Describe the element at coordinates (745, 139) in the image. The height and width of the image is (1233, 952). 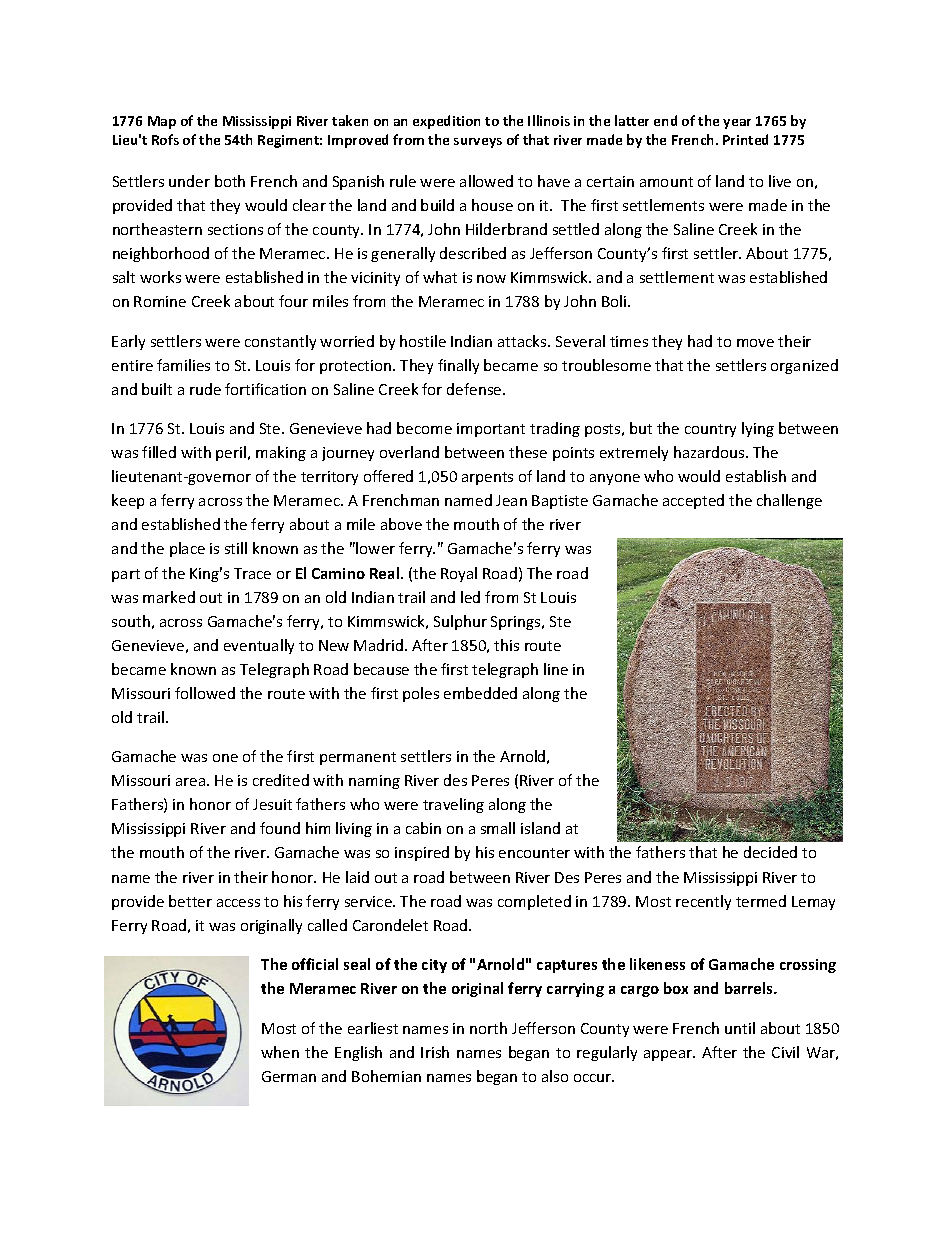
I see `Printed` at that location.
